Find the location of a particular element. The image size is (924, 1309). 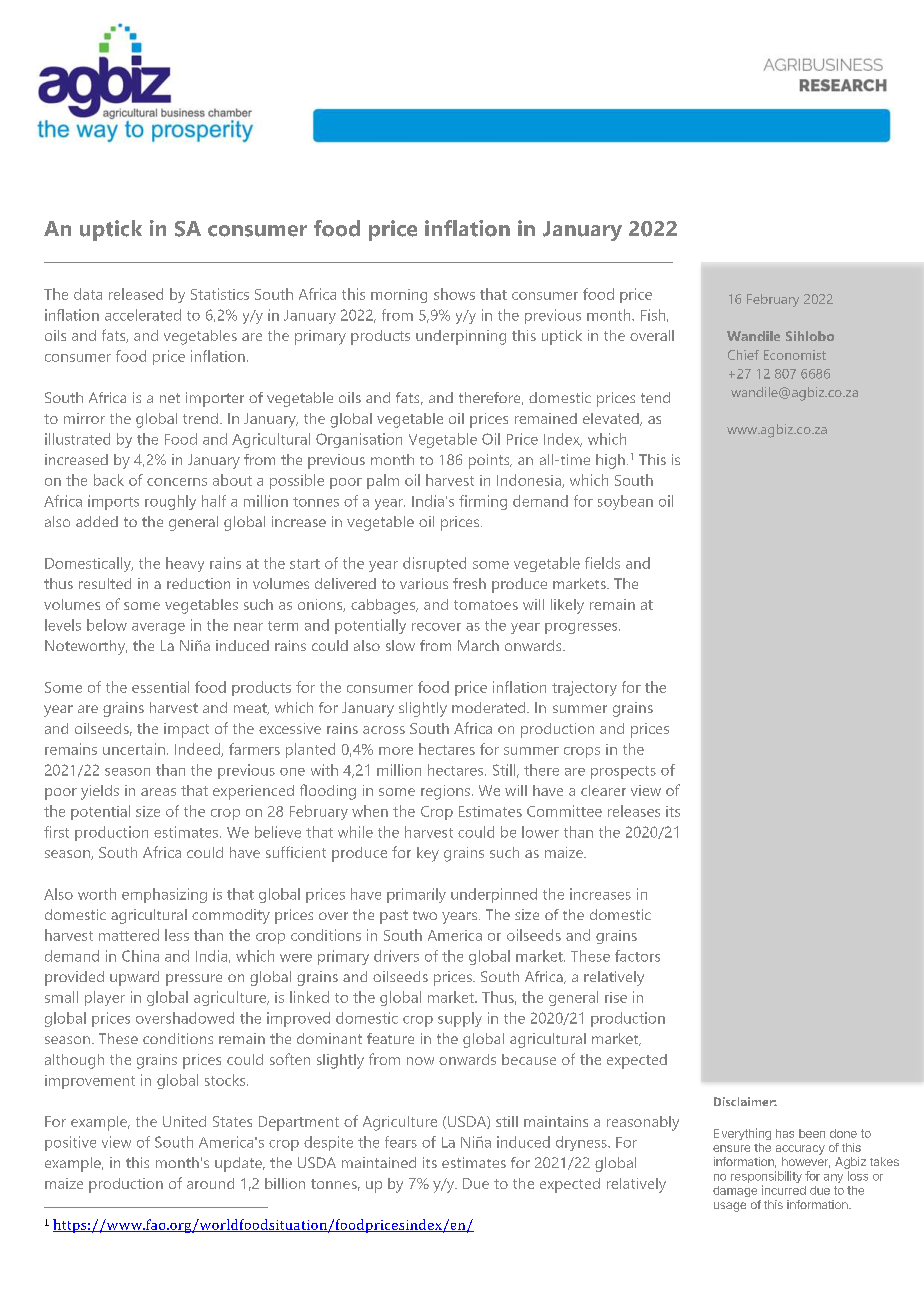

accelerated is located at coordinates (143, 315).
